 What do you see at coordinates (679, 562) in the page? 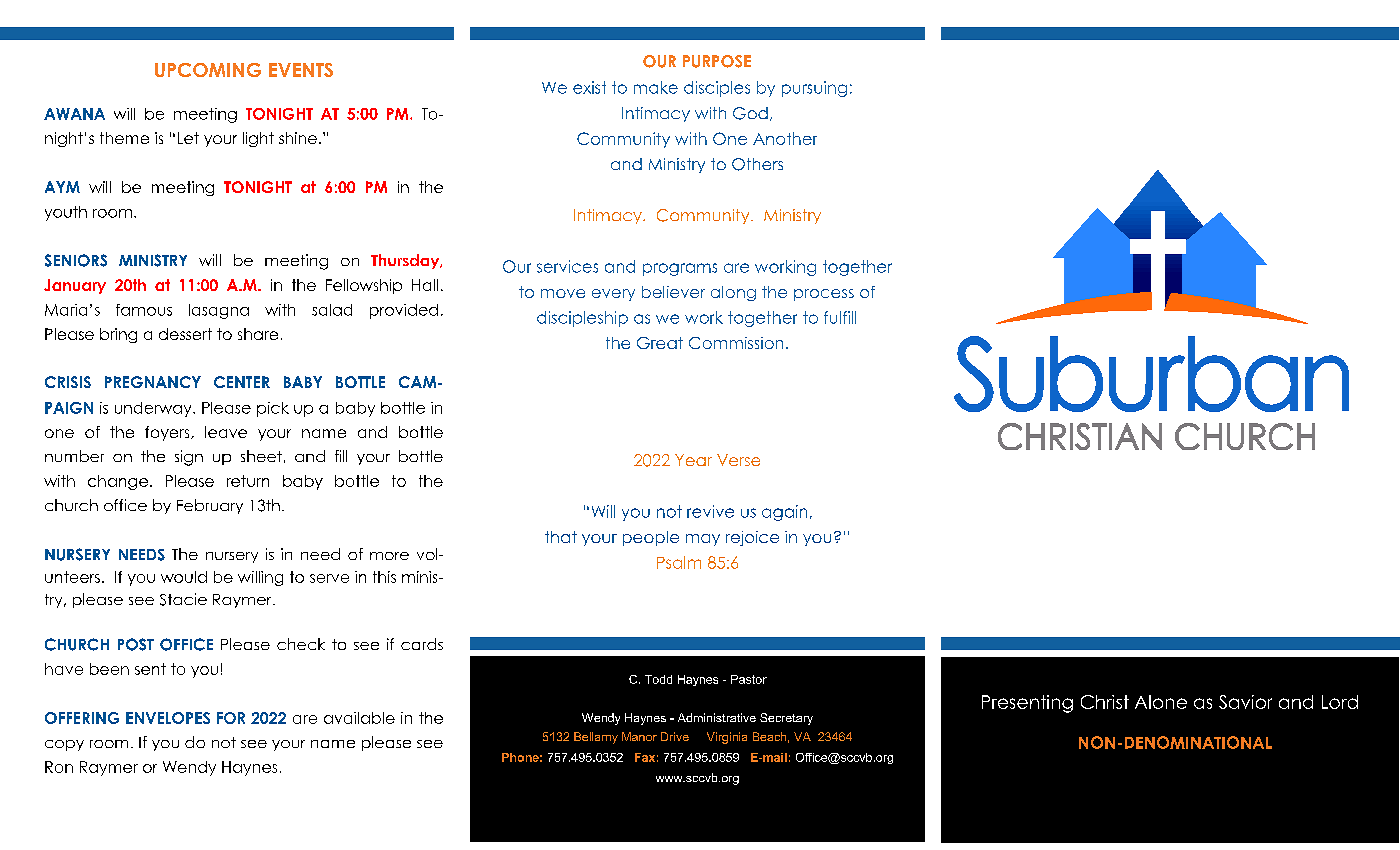
I see `Psalm` at bounding box center [679, 562].
